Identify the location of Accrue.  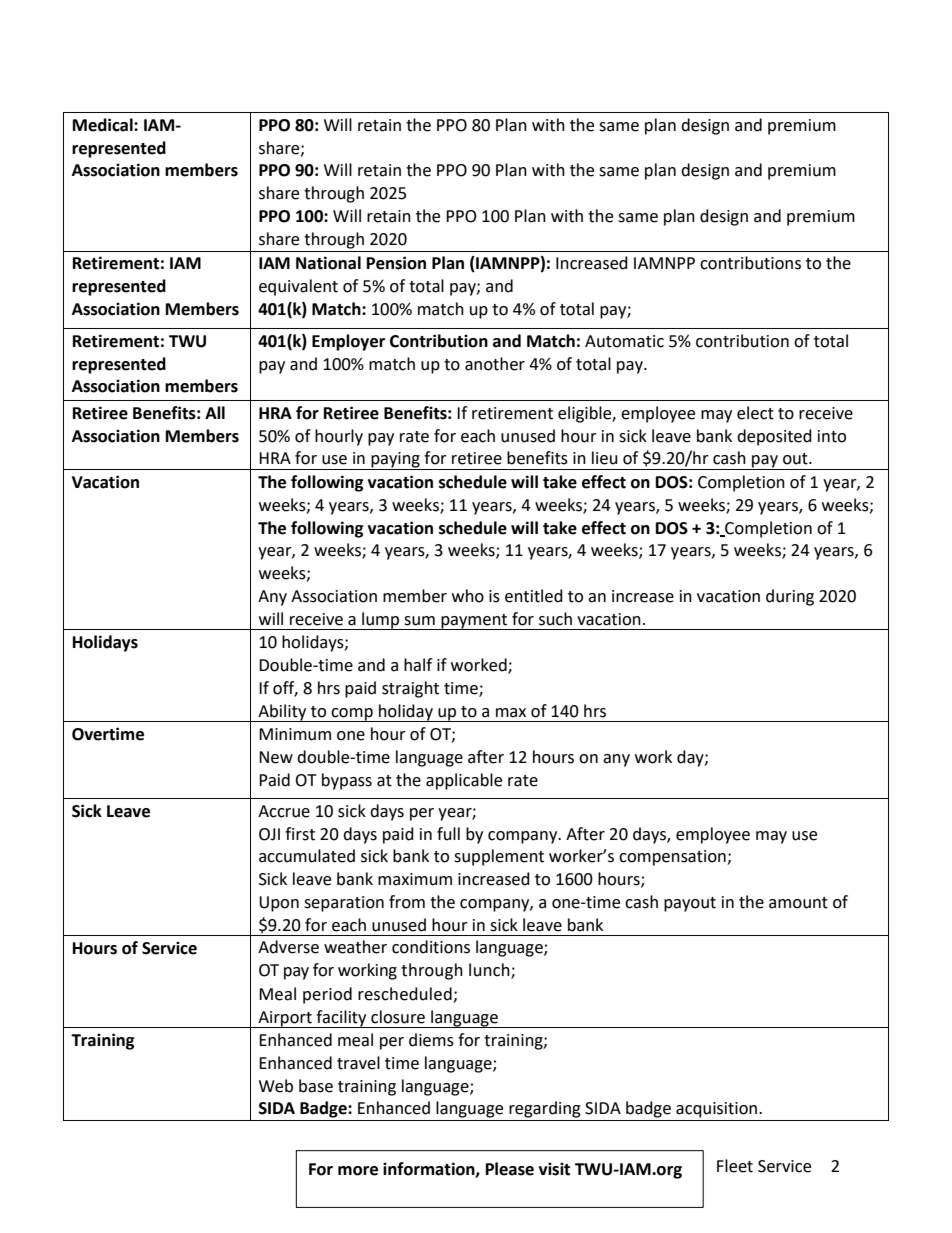
(284, 811).
